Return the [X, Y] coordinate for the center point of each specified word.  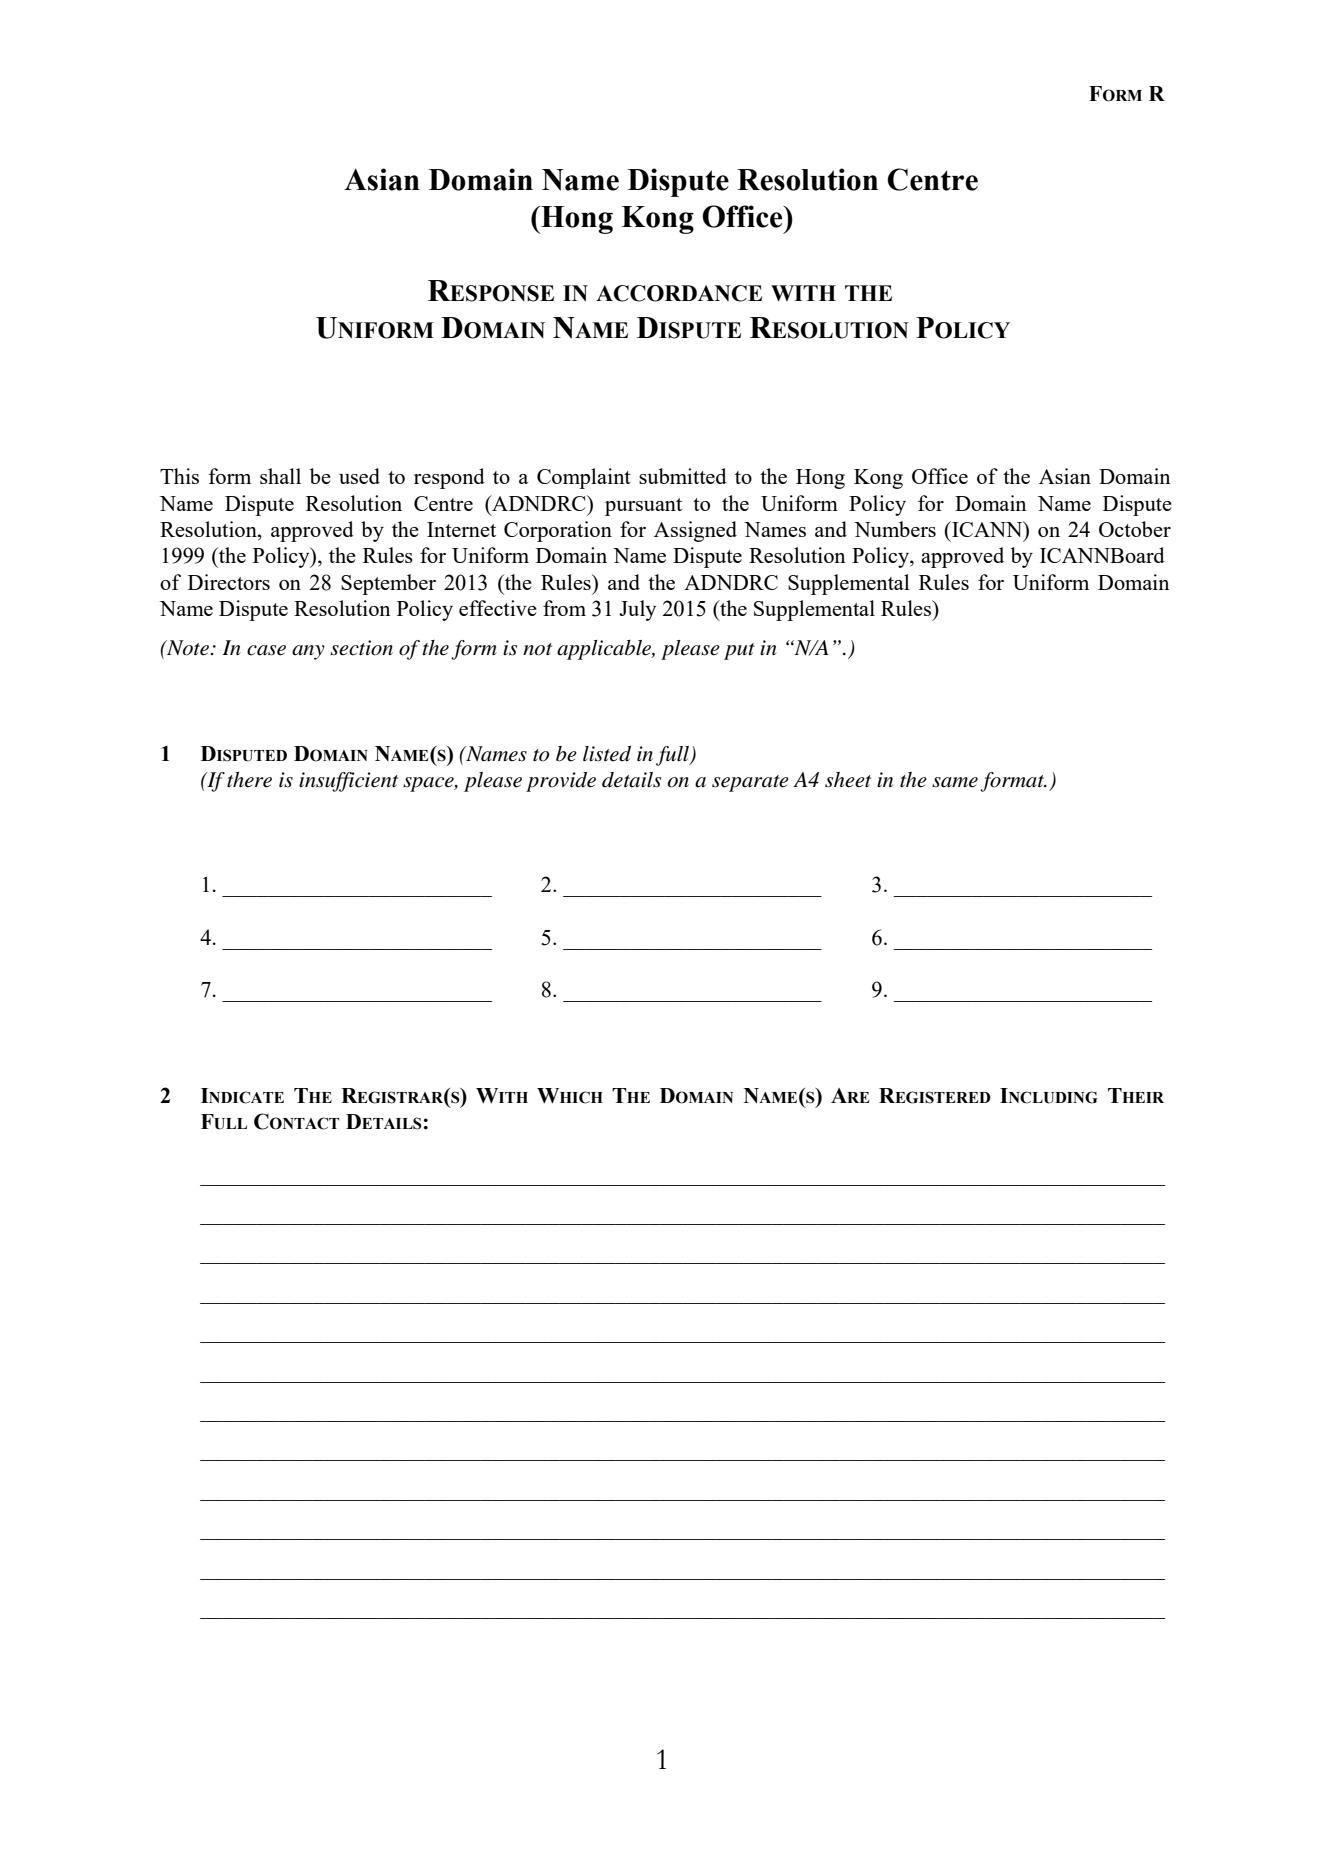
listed [607, 754]
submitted [683, 476]
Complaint [584, 478]
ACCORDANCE [679, 293]
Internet [461, 529]
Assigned [695, 531]
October [1135, 529]
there [249, 780]
